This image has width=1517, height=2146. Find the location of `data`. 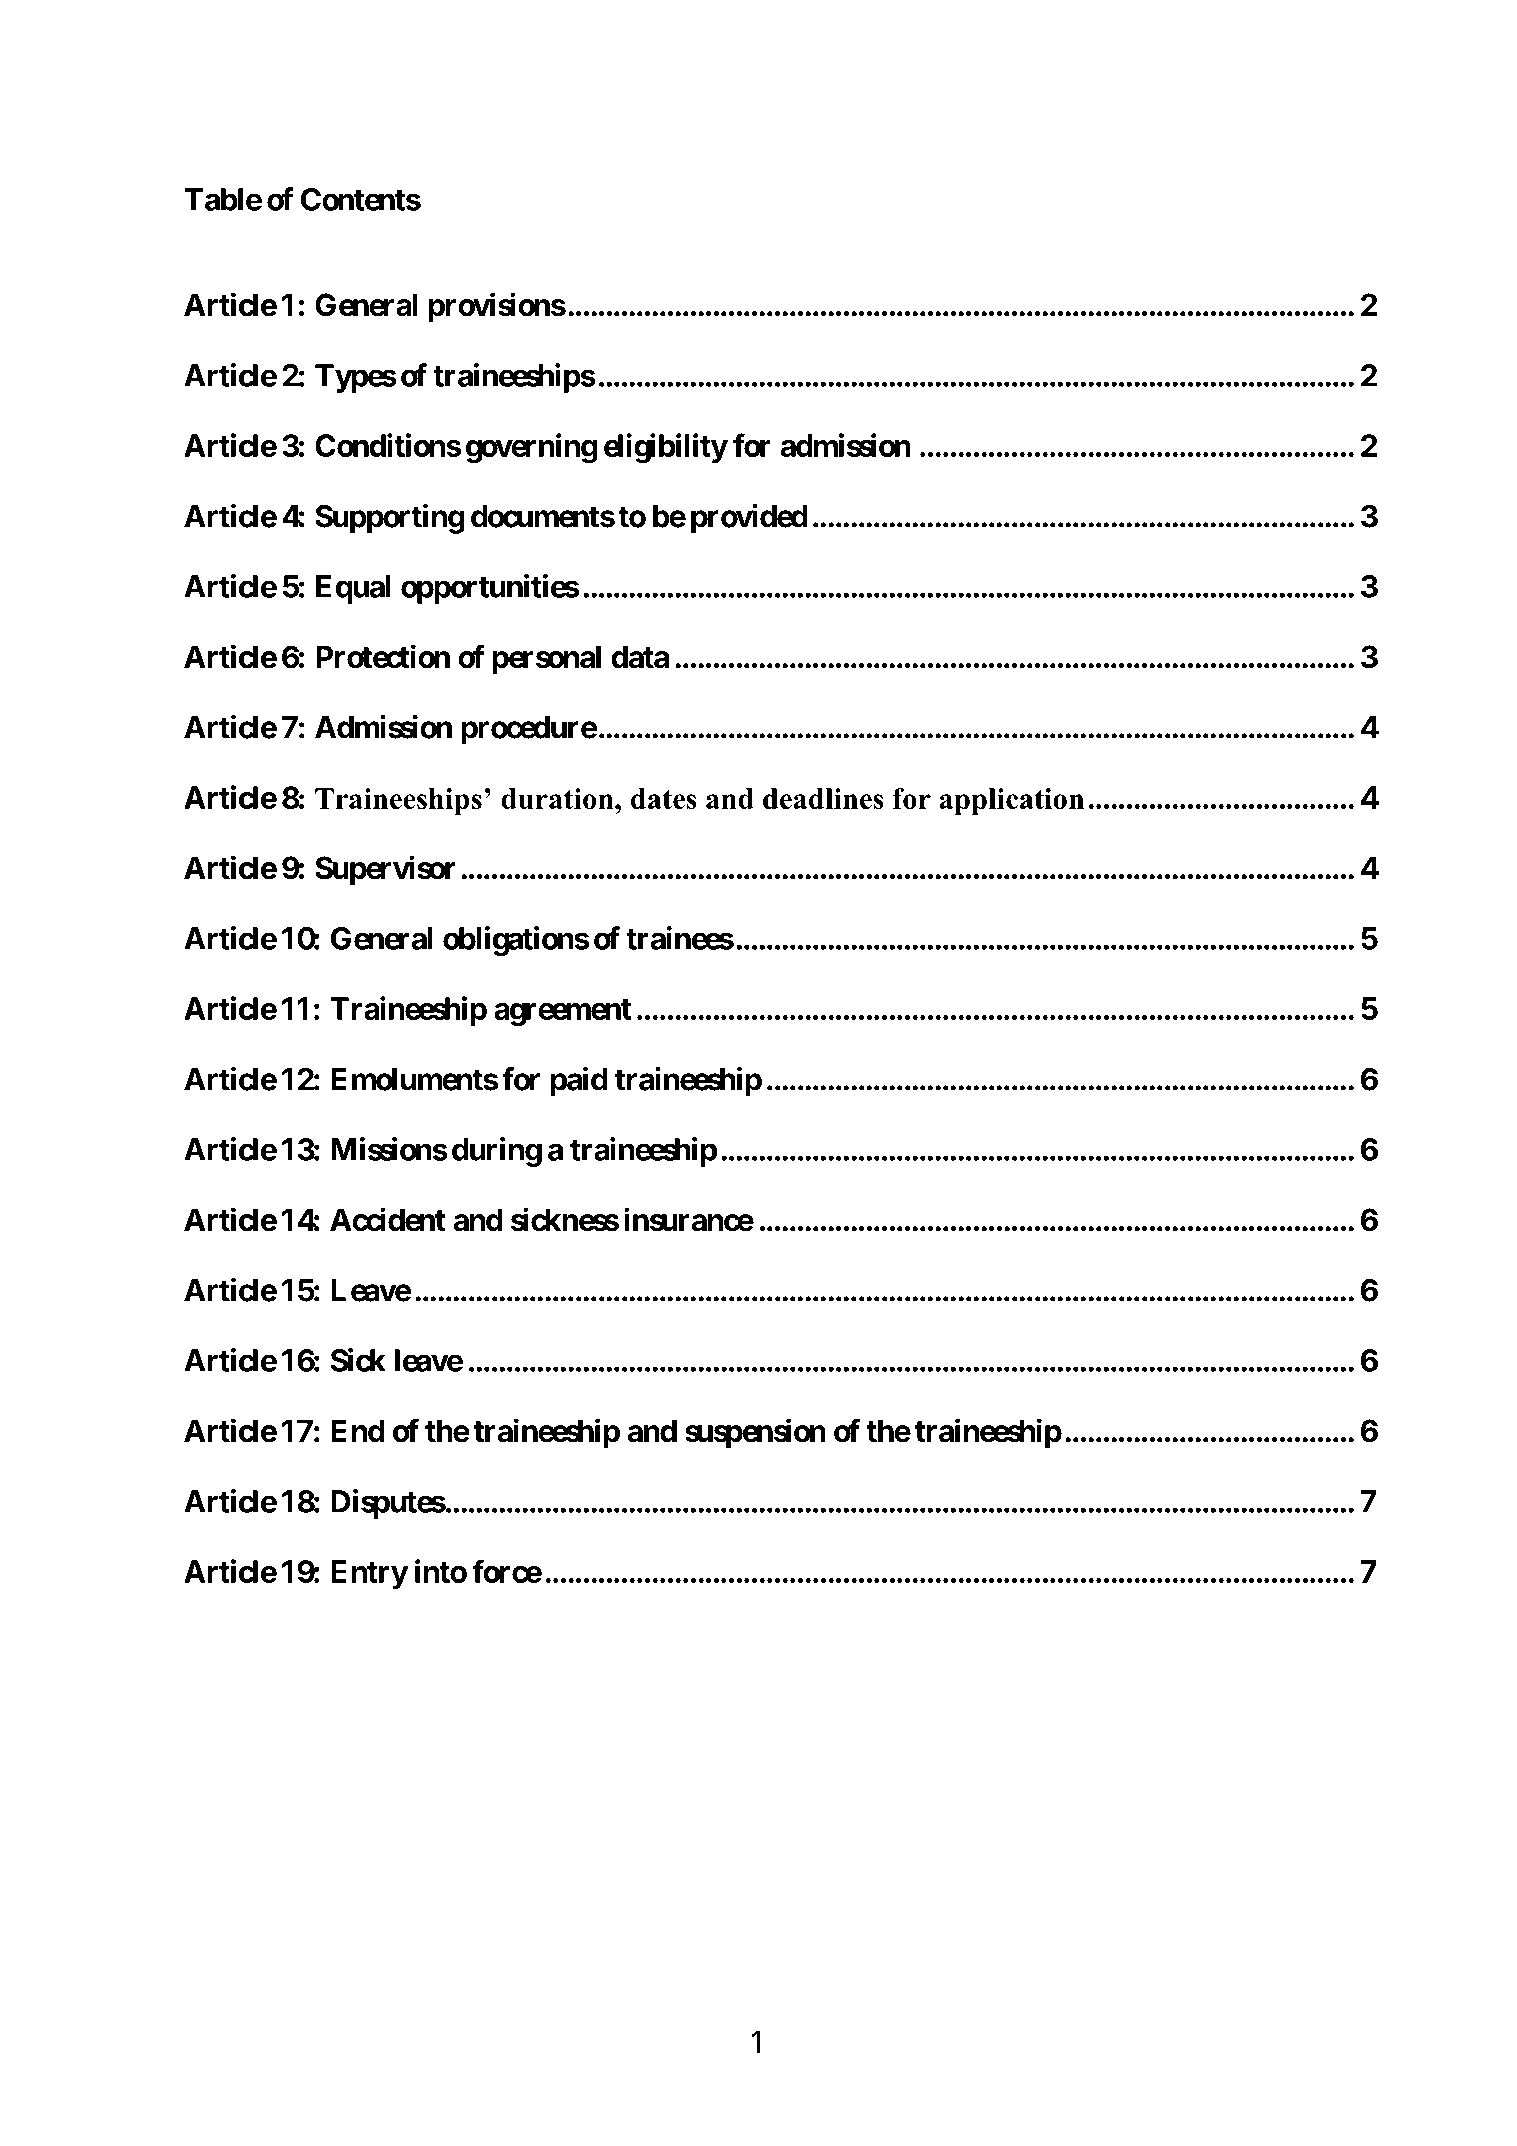

data is located at coordinates (640, 657).
